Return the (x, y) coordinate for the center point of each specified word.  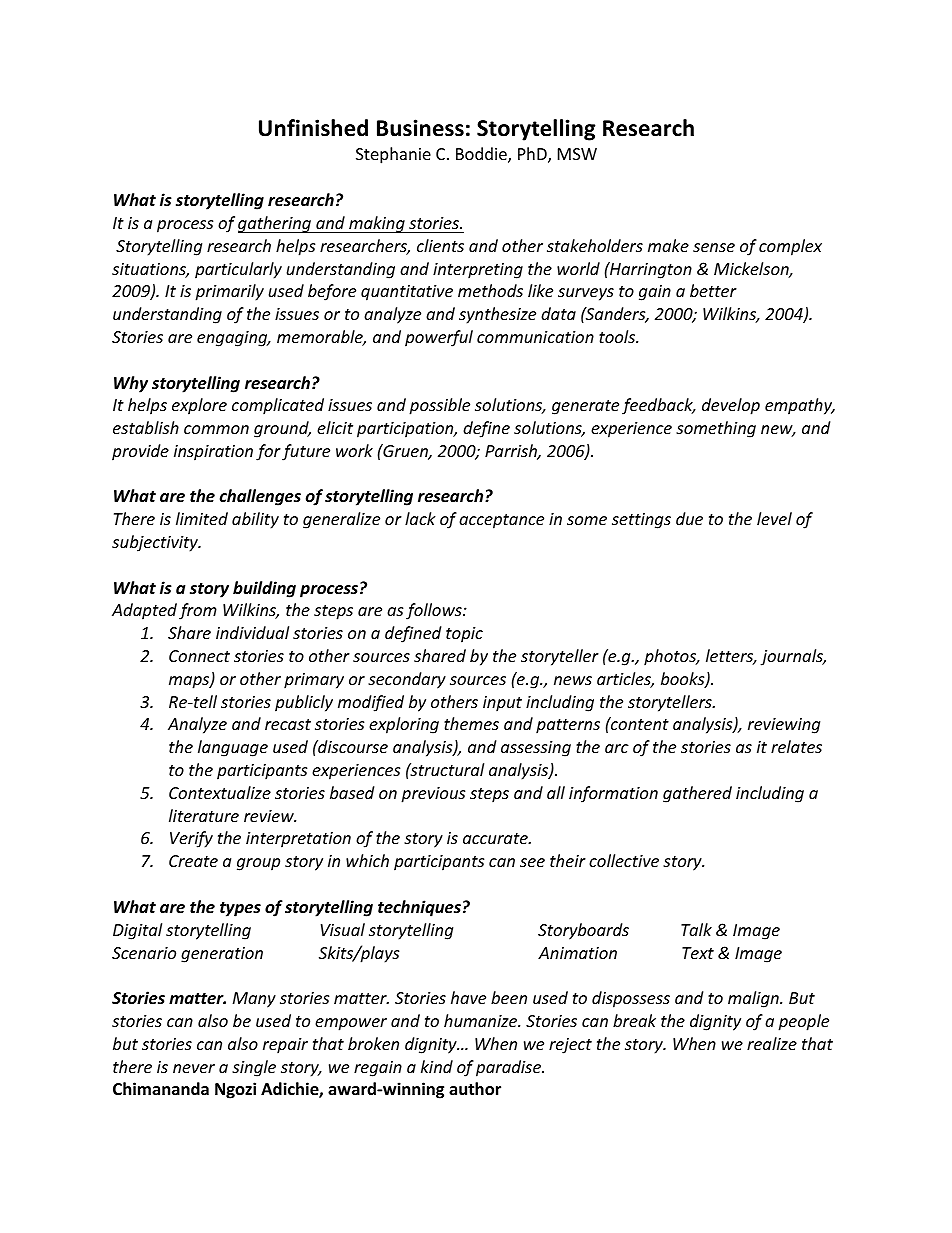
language (233, 748)
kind (437, 1066)
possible (439, 406)
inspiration (213, 453)
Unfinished (313, 128)
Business (420, 128)
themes (471, 723)
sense (714, 247)
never (194, 1068)
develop (731, 406)
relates (796, 746)
